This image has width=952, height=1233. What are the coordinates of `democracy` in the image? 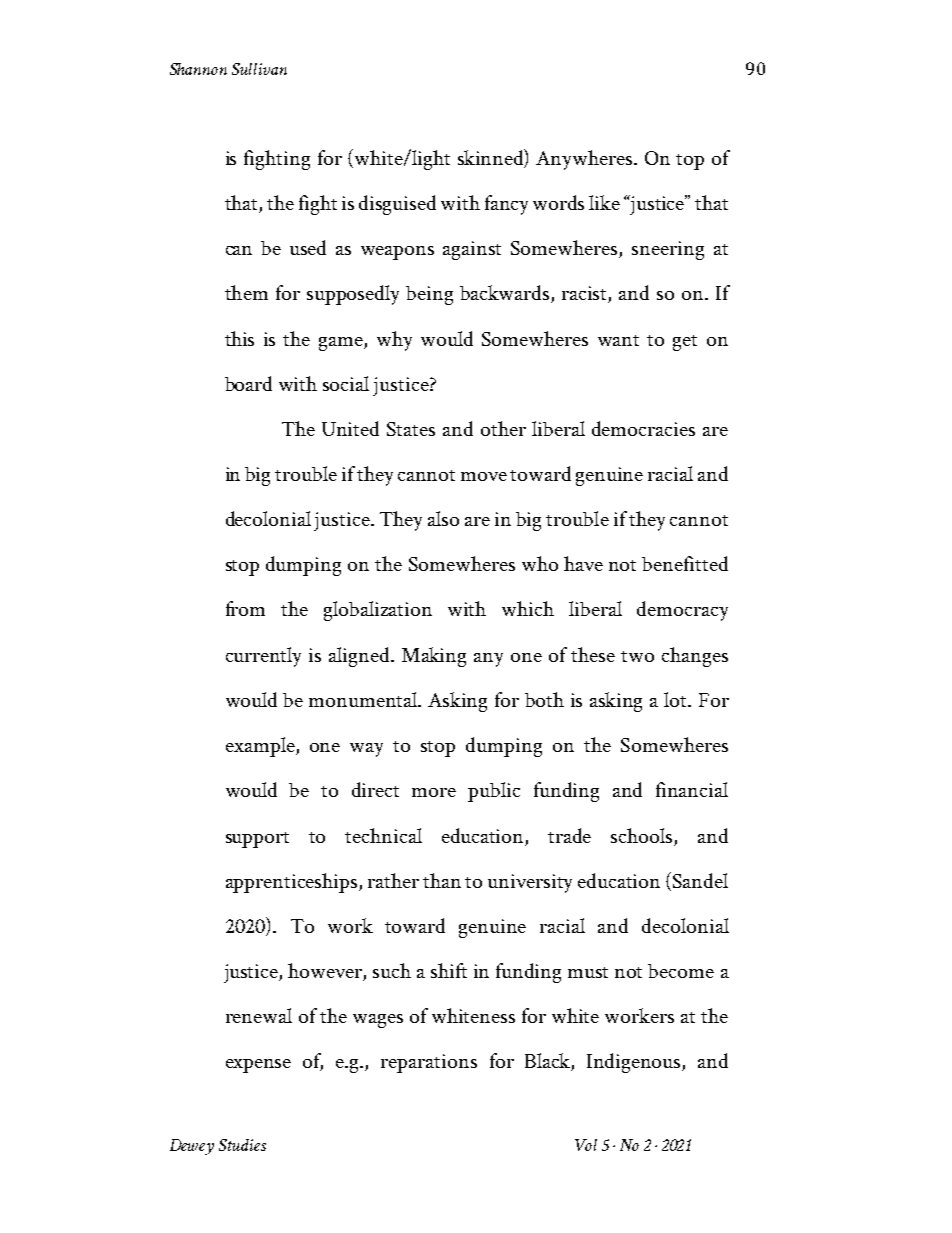 It's located at (682, 611).
